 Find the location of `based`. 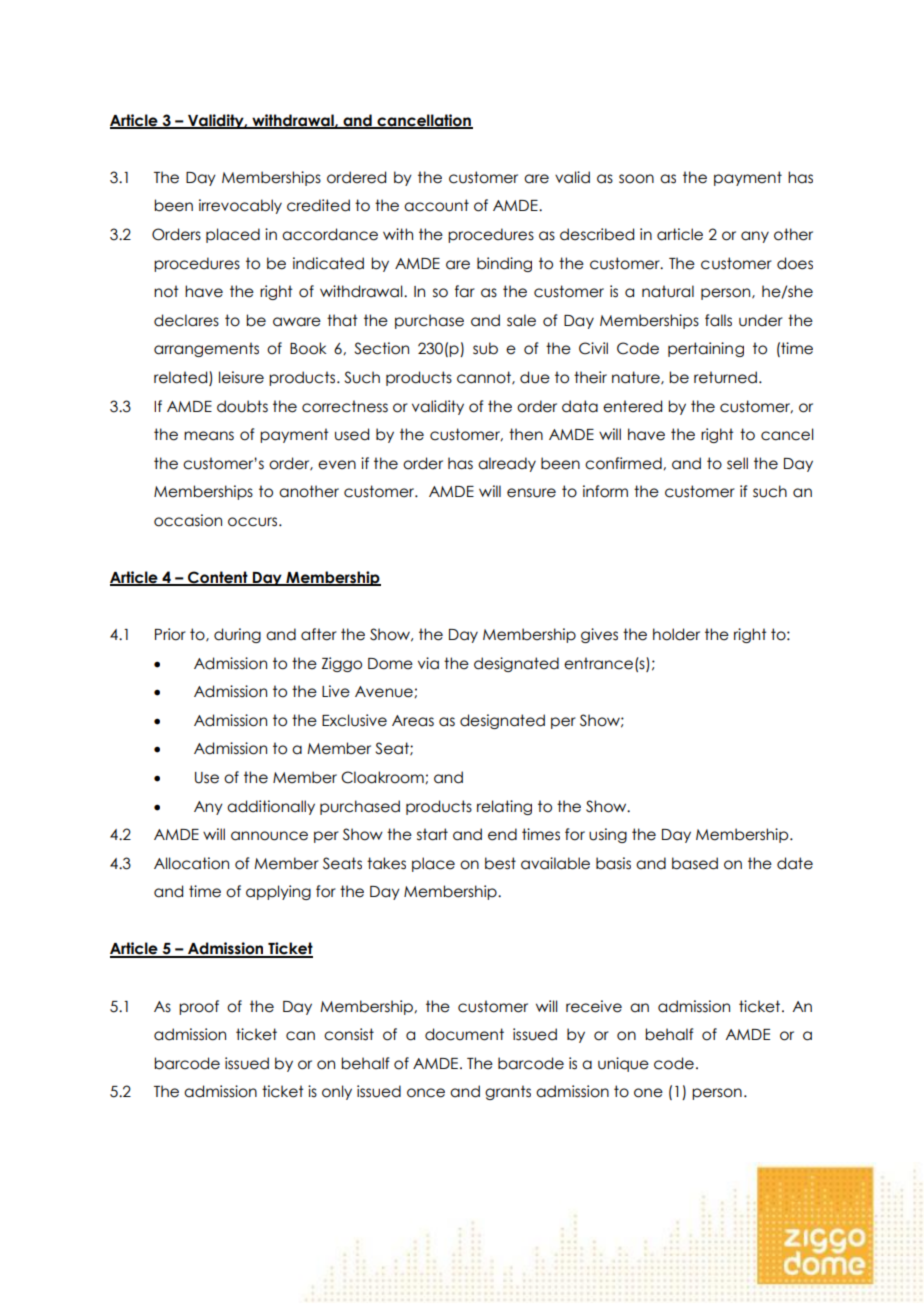

based is located at coordinates (695, 863).
